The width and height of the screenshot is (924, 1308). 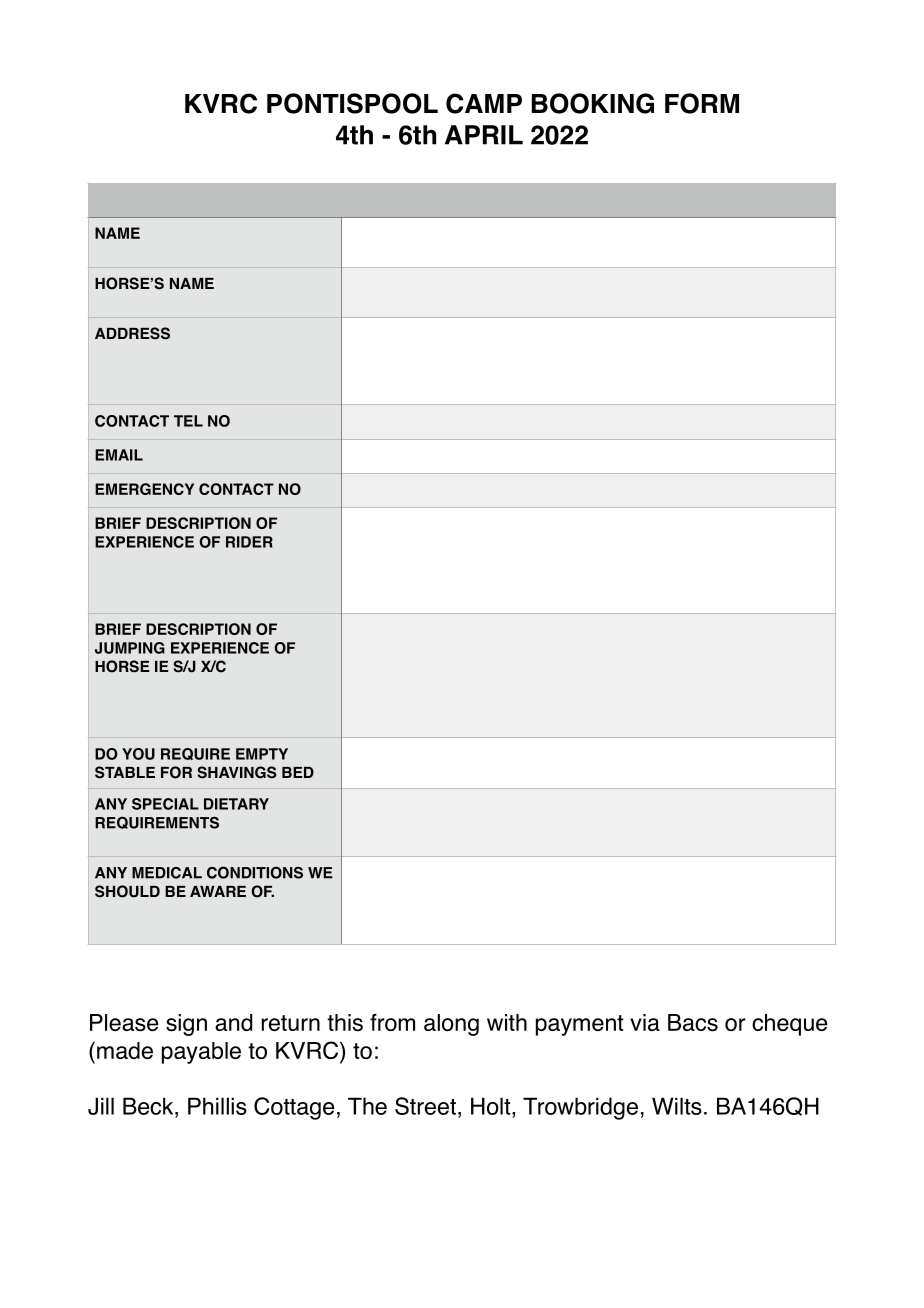 What do you see at coordinates (132, 333) in the screenshot?
I see `ADDRESS` at bounding box center [132, 333].
